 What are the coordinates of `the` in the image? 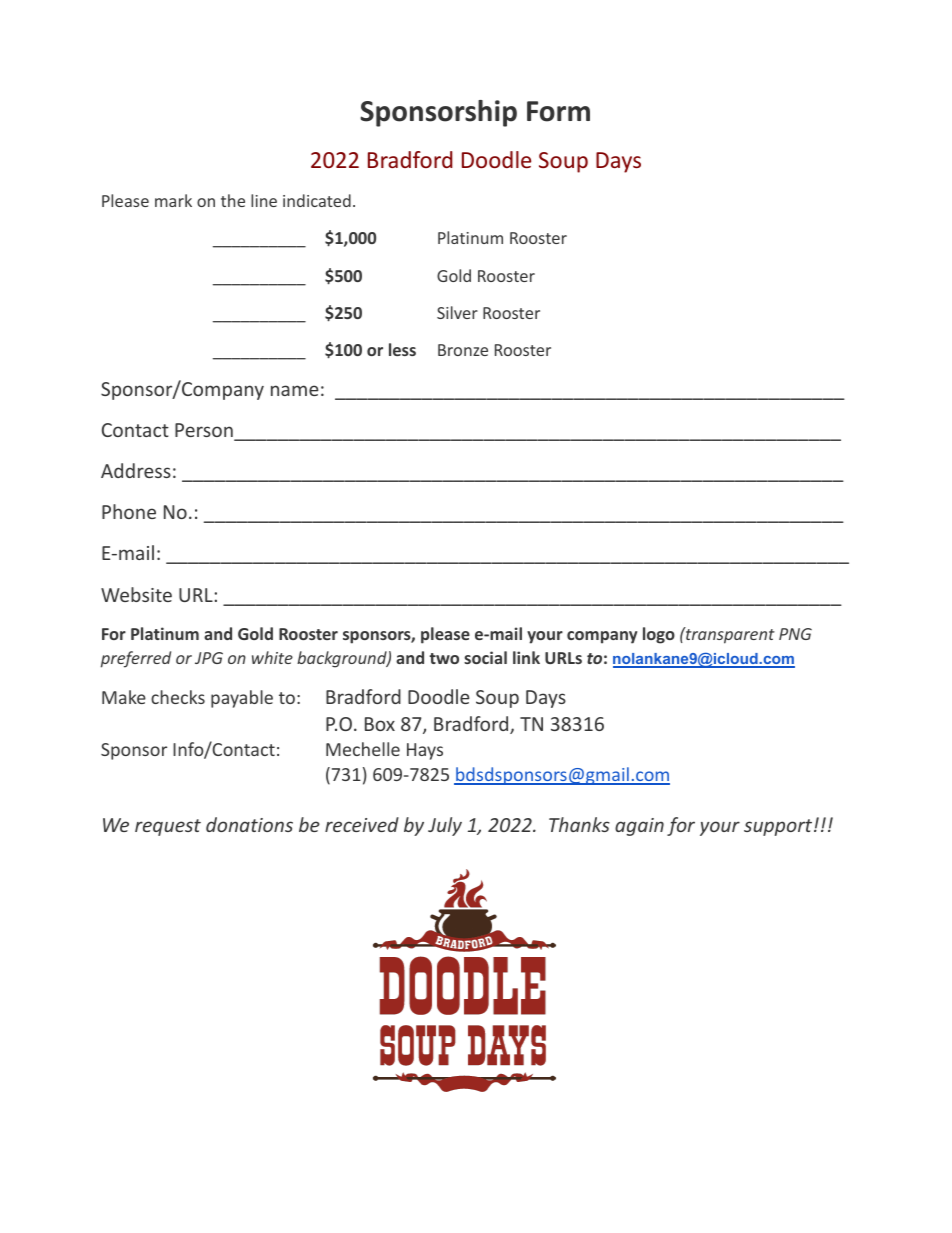 It's located at (233, 200).
